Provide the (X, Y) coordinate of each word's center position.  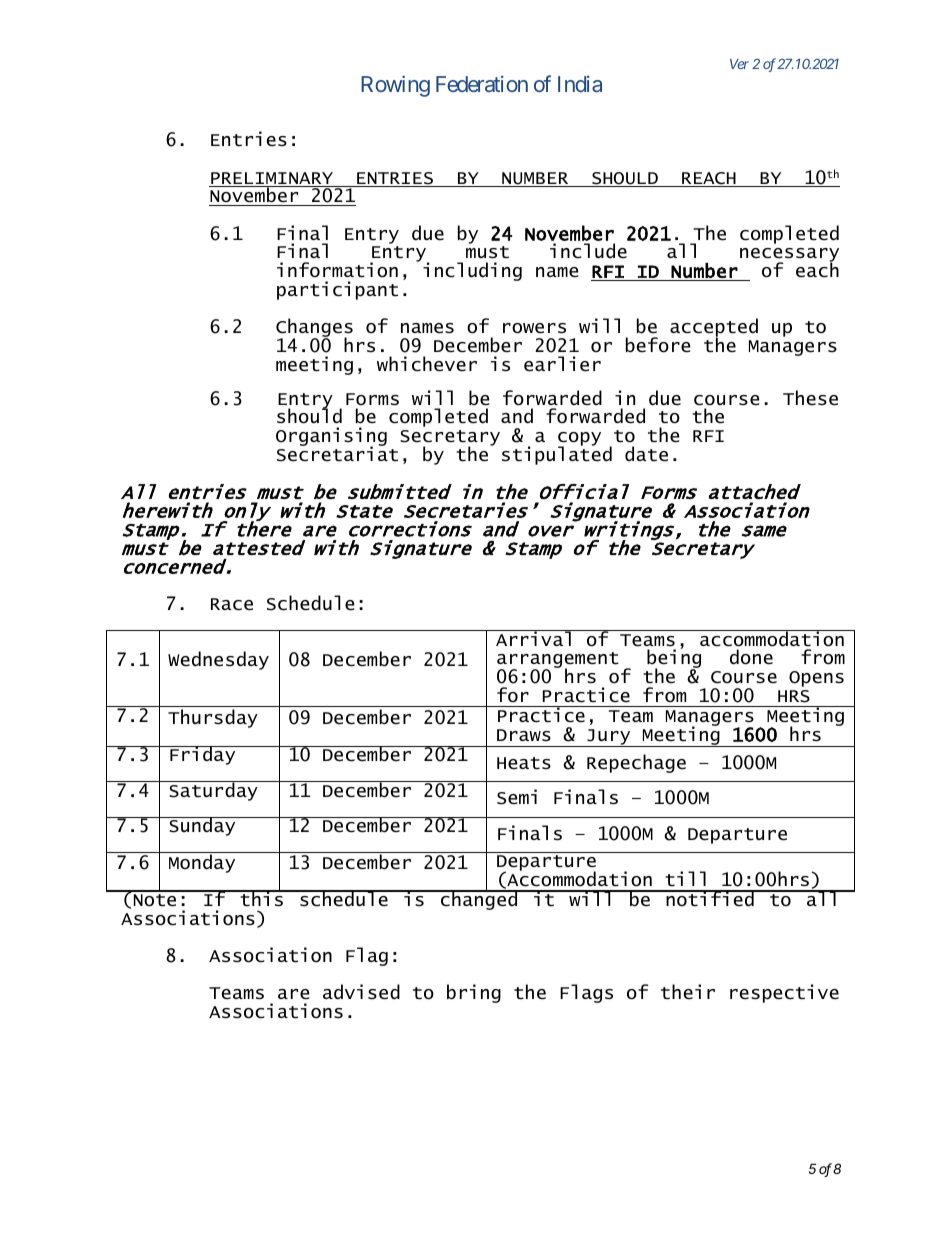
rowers (534, 328)
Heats (524, 763)
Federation (482, 83)
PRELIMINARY (272, 179)
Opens (816, 679)
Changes (314, 329)
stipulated (557, 454)
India (580, 83)
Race (232, 604)
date (646, 454)
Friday (203, 755)
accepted (714, 329)
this (261, 898)
